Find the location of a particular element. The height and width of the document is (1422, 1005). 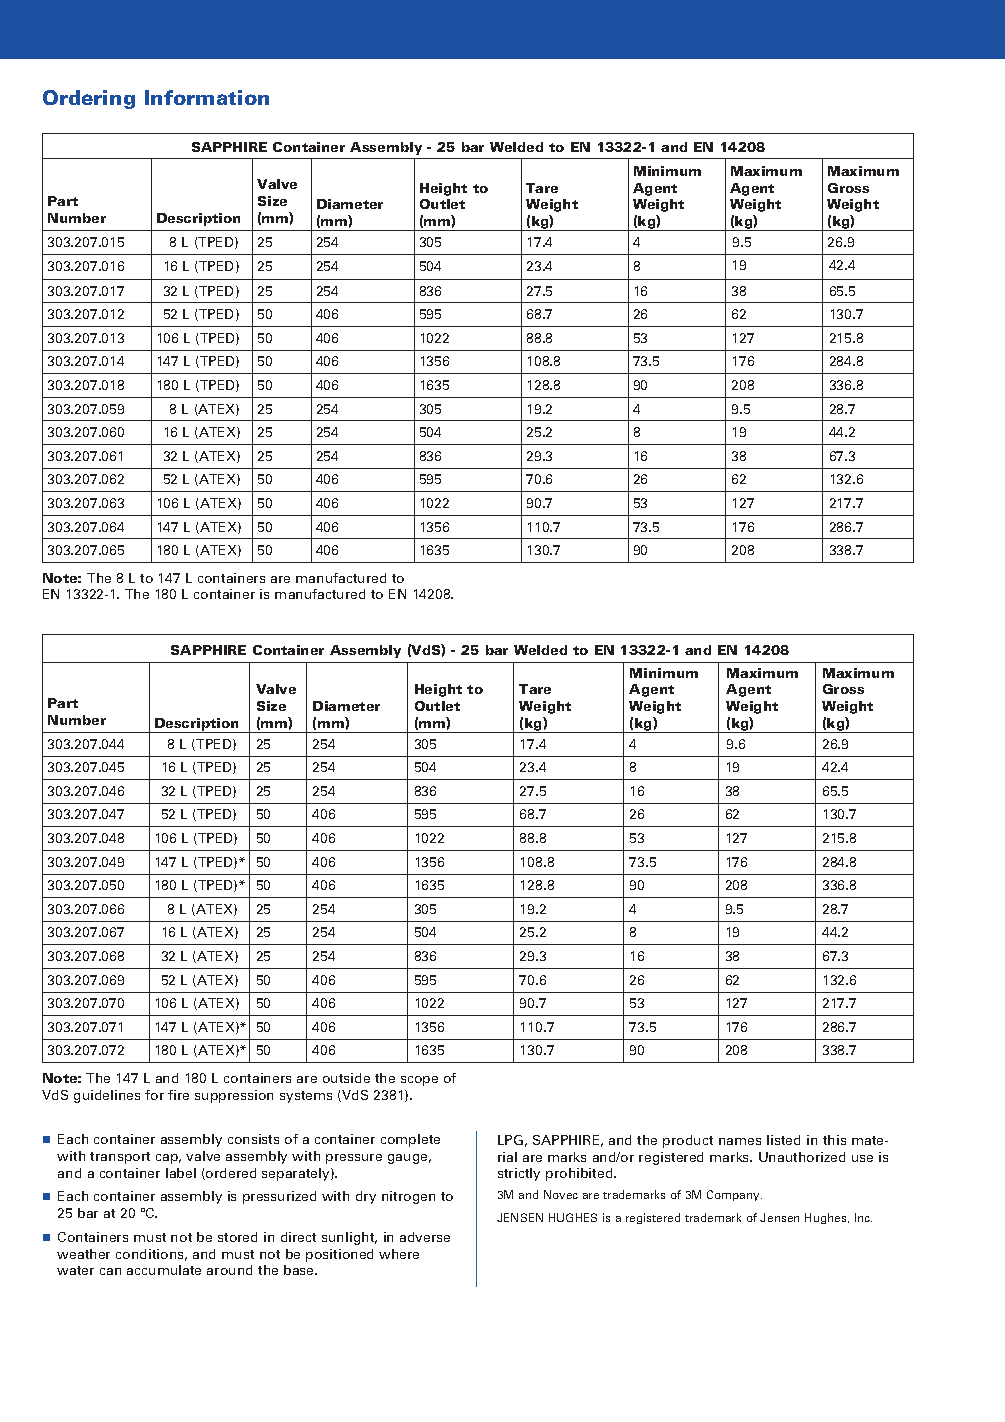

listed is located at coordinates (783, 1140).
